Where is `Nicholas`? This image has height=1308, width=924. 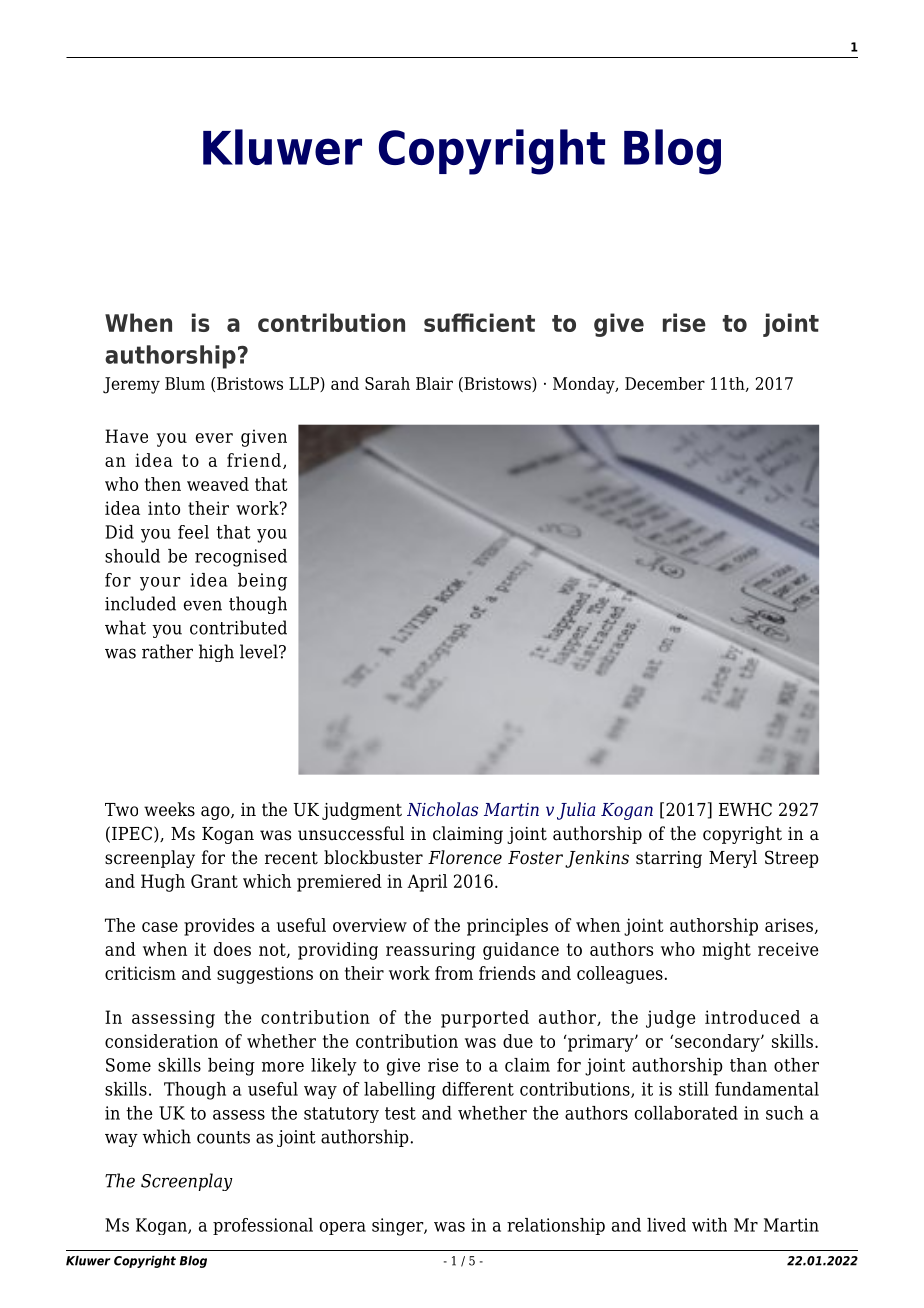
Nicholas is located at coordinates (442, 809).
